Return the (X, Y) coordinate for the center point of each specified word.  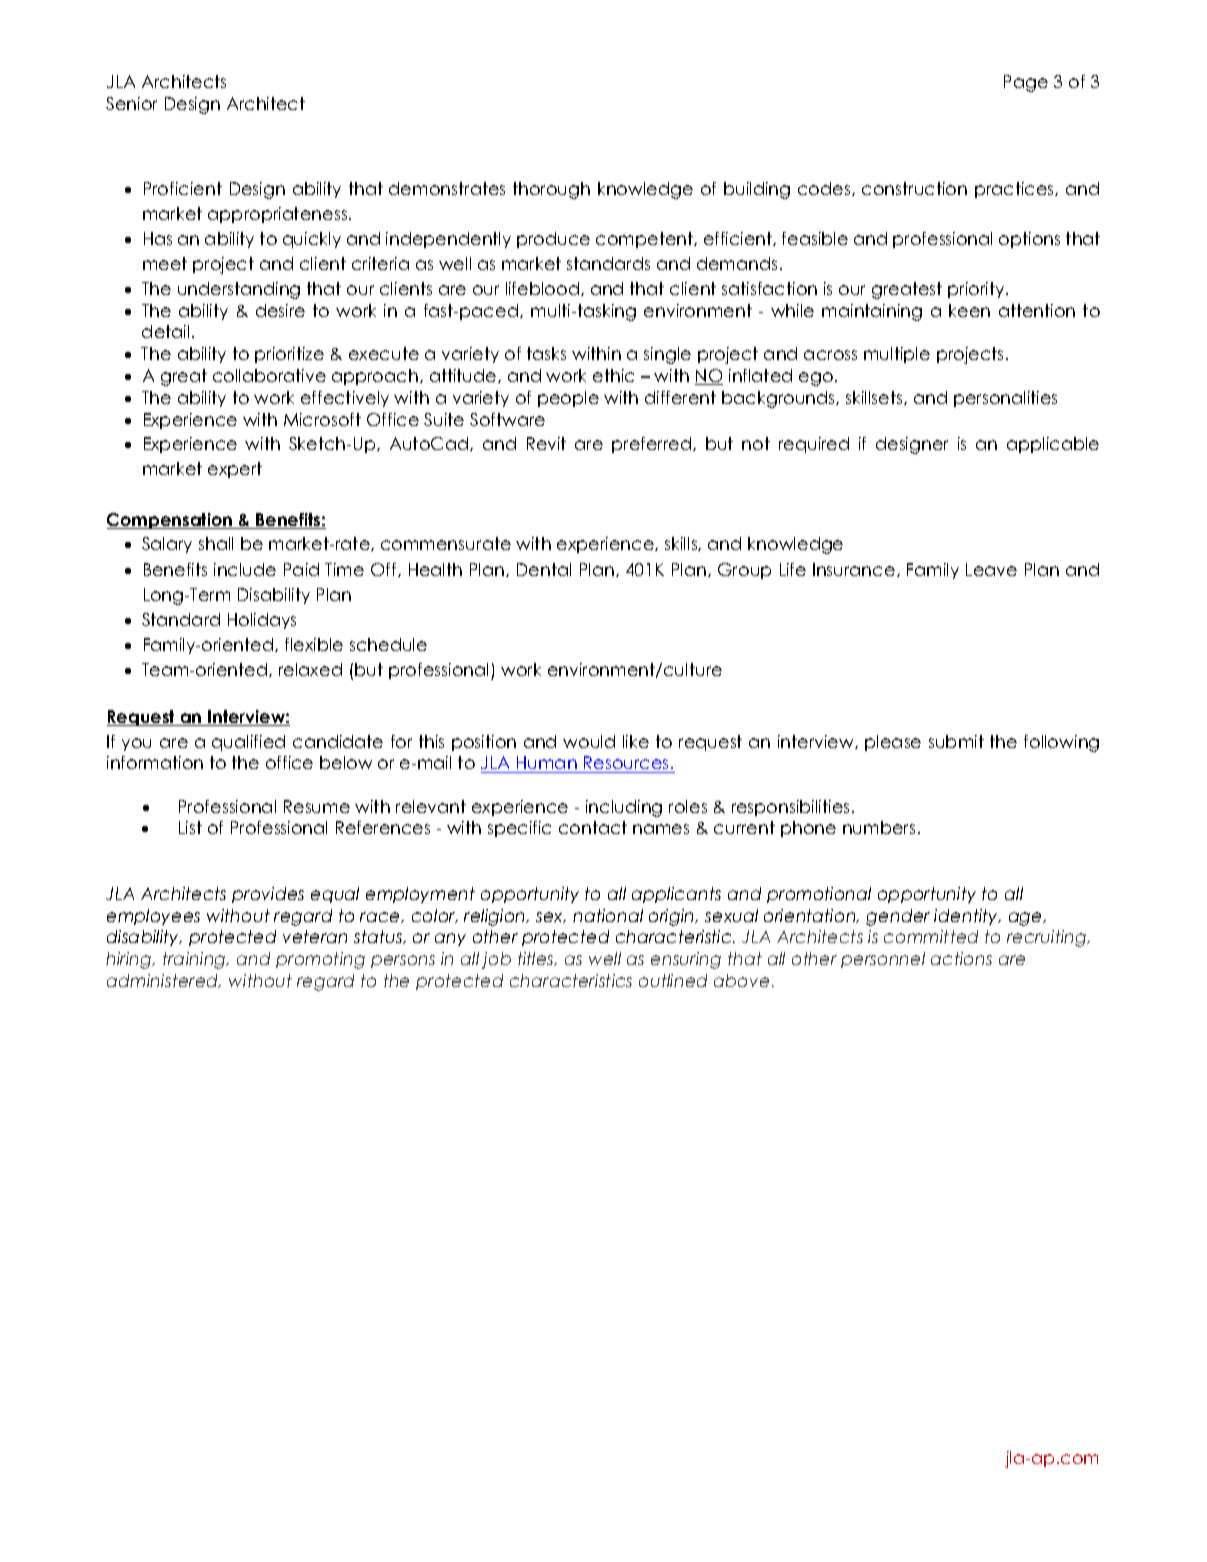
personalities (1005, 399)
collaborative (269, 375)
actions (961, 958)
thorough (551, 190)
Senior (131, 103)
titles (537, 959)
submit (956, 741)
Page (1026, 83)
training (195, 960)
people (568, 399)
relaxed (310, 669)
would (589, 741)
